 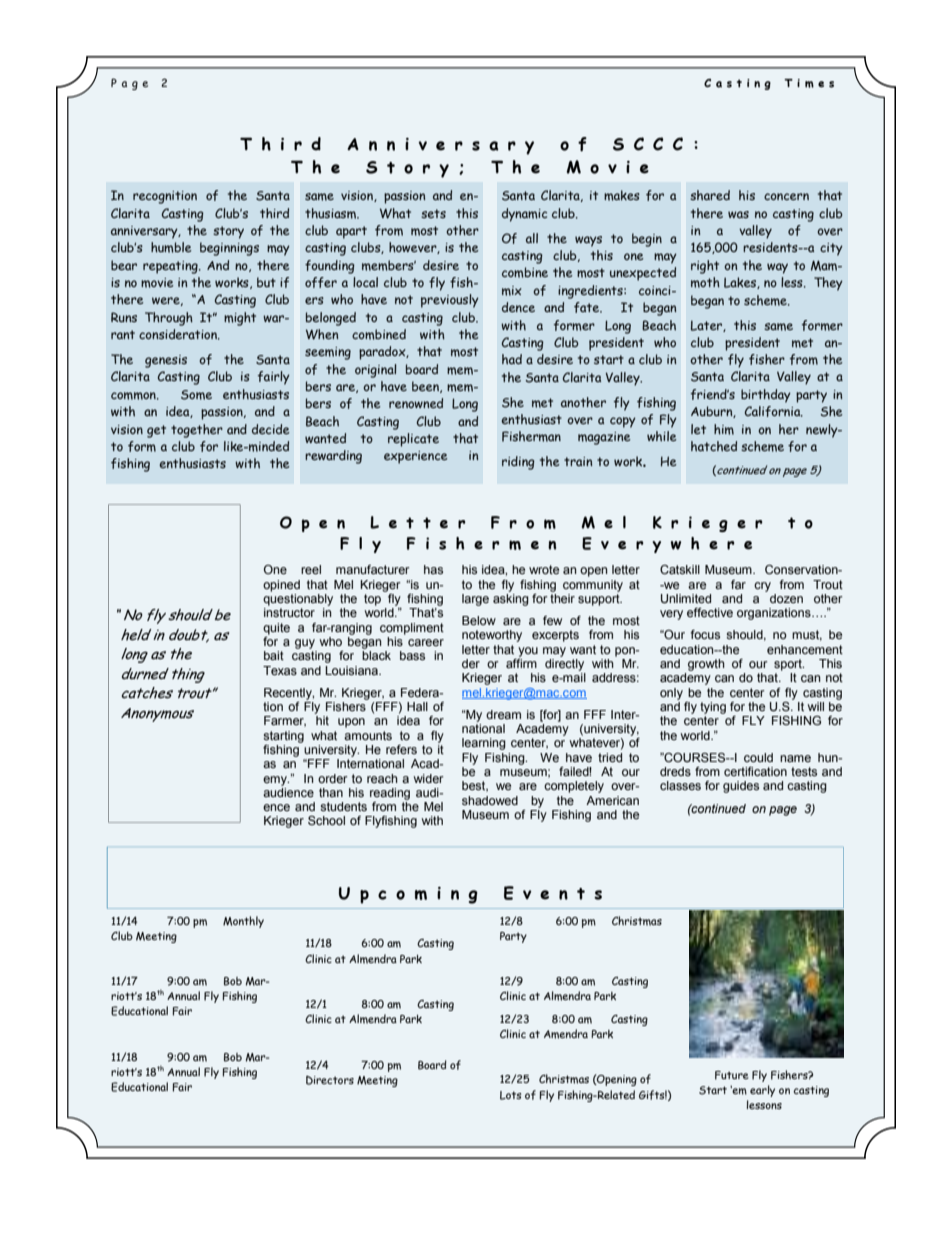 What do you see at coordinates (510, 1095) in the screenshot?
I see `Lots` at bounding box center [510, 1095].
